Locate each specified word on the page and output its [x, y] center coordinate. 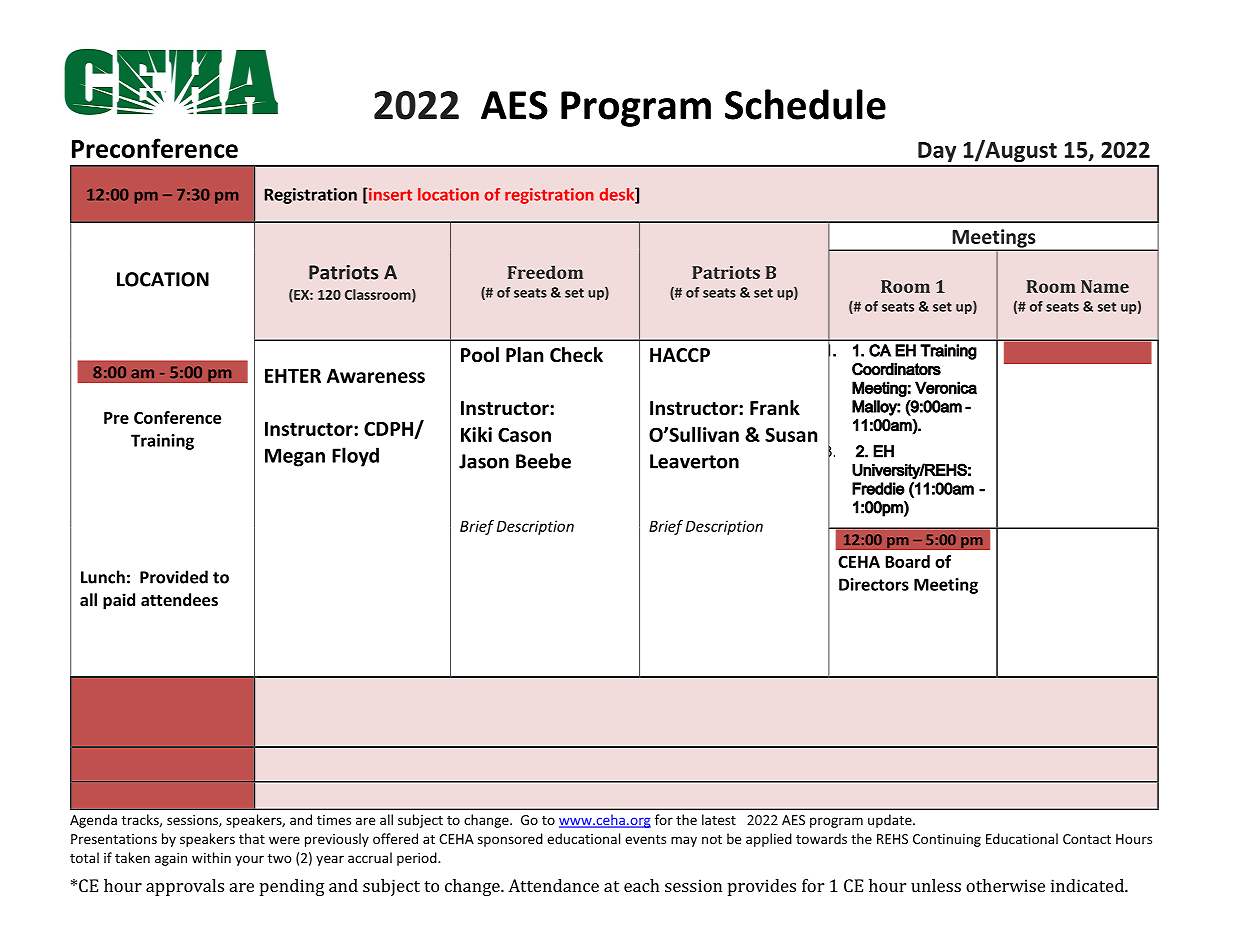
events [645, 839]
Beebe [543, 461]
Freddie [878, 488]
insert [389, 195]
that [252, 838]
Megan [295, 457]
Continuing [947, 840]
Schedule [805, 104]
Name [1105, 286]
